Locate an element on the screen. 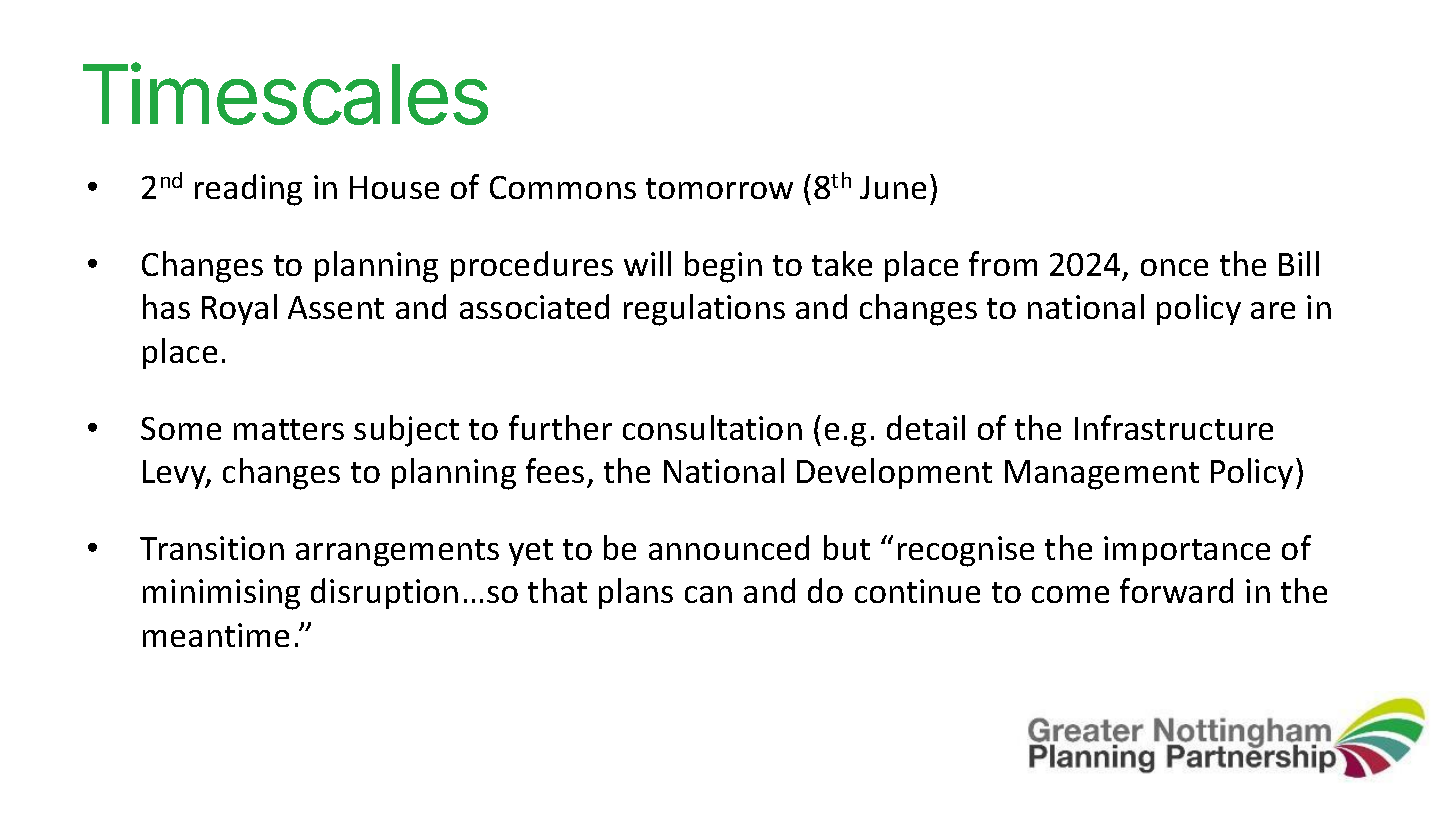 The image size is (1456, 819). are is located at coordinates (1273, 310).
